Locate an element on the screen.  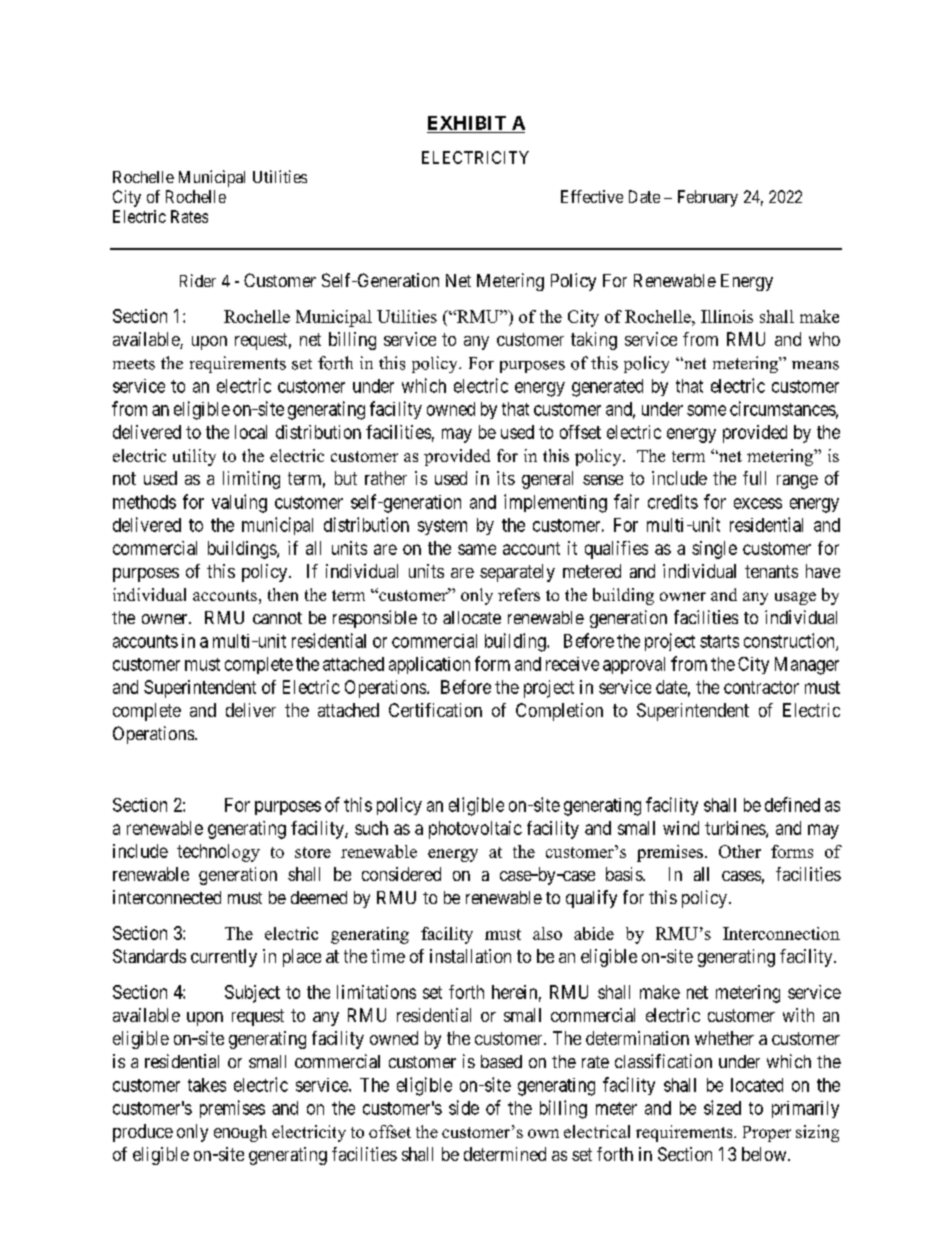
EXHIBIT is located at coordinates (467, 123).
